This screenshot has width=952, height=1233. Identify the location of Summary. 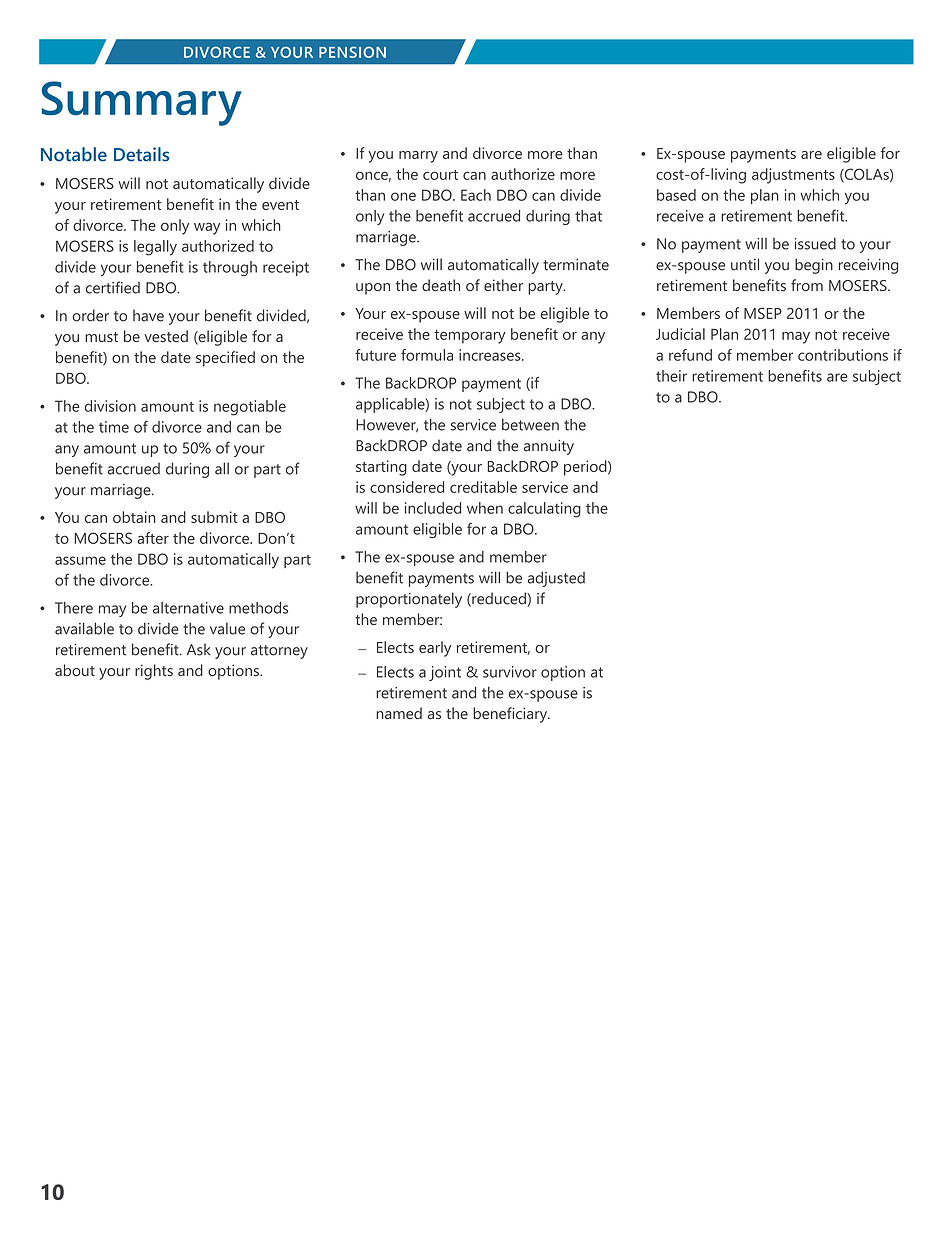
(142, 103).
